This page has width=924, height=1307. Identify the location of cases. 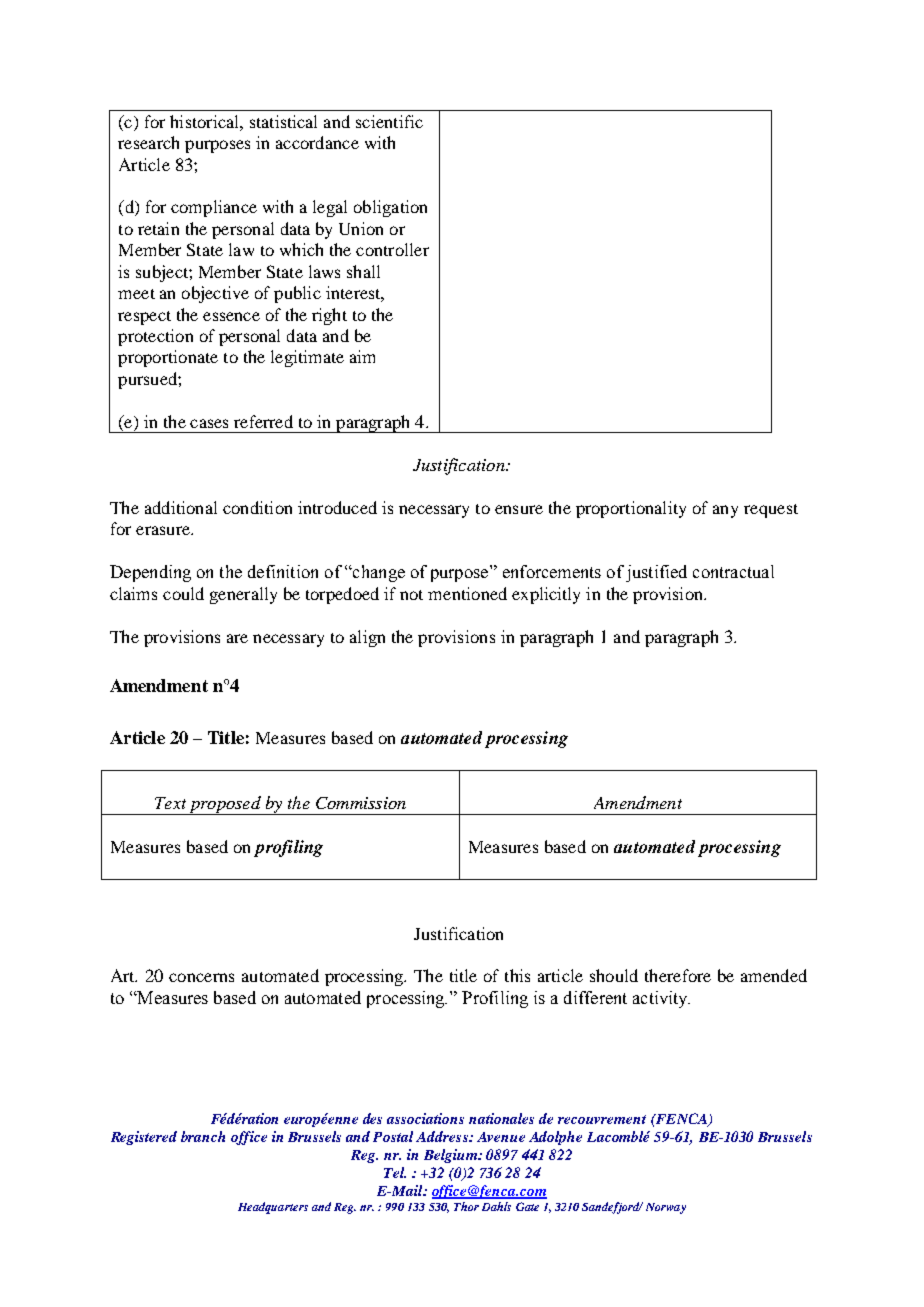
(209, 423).
